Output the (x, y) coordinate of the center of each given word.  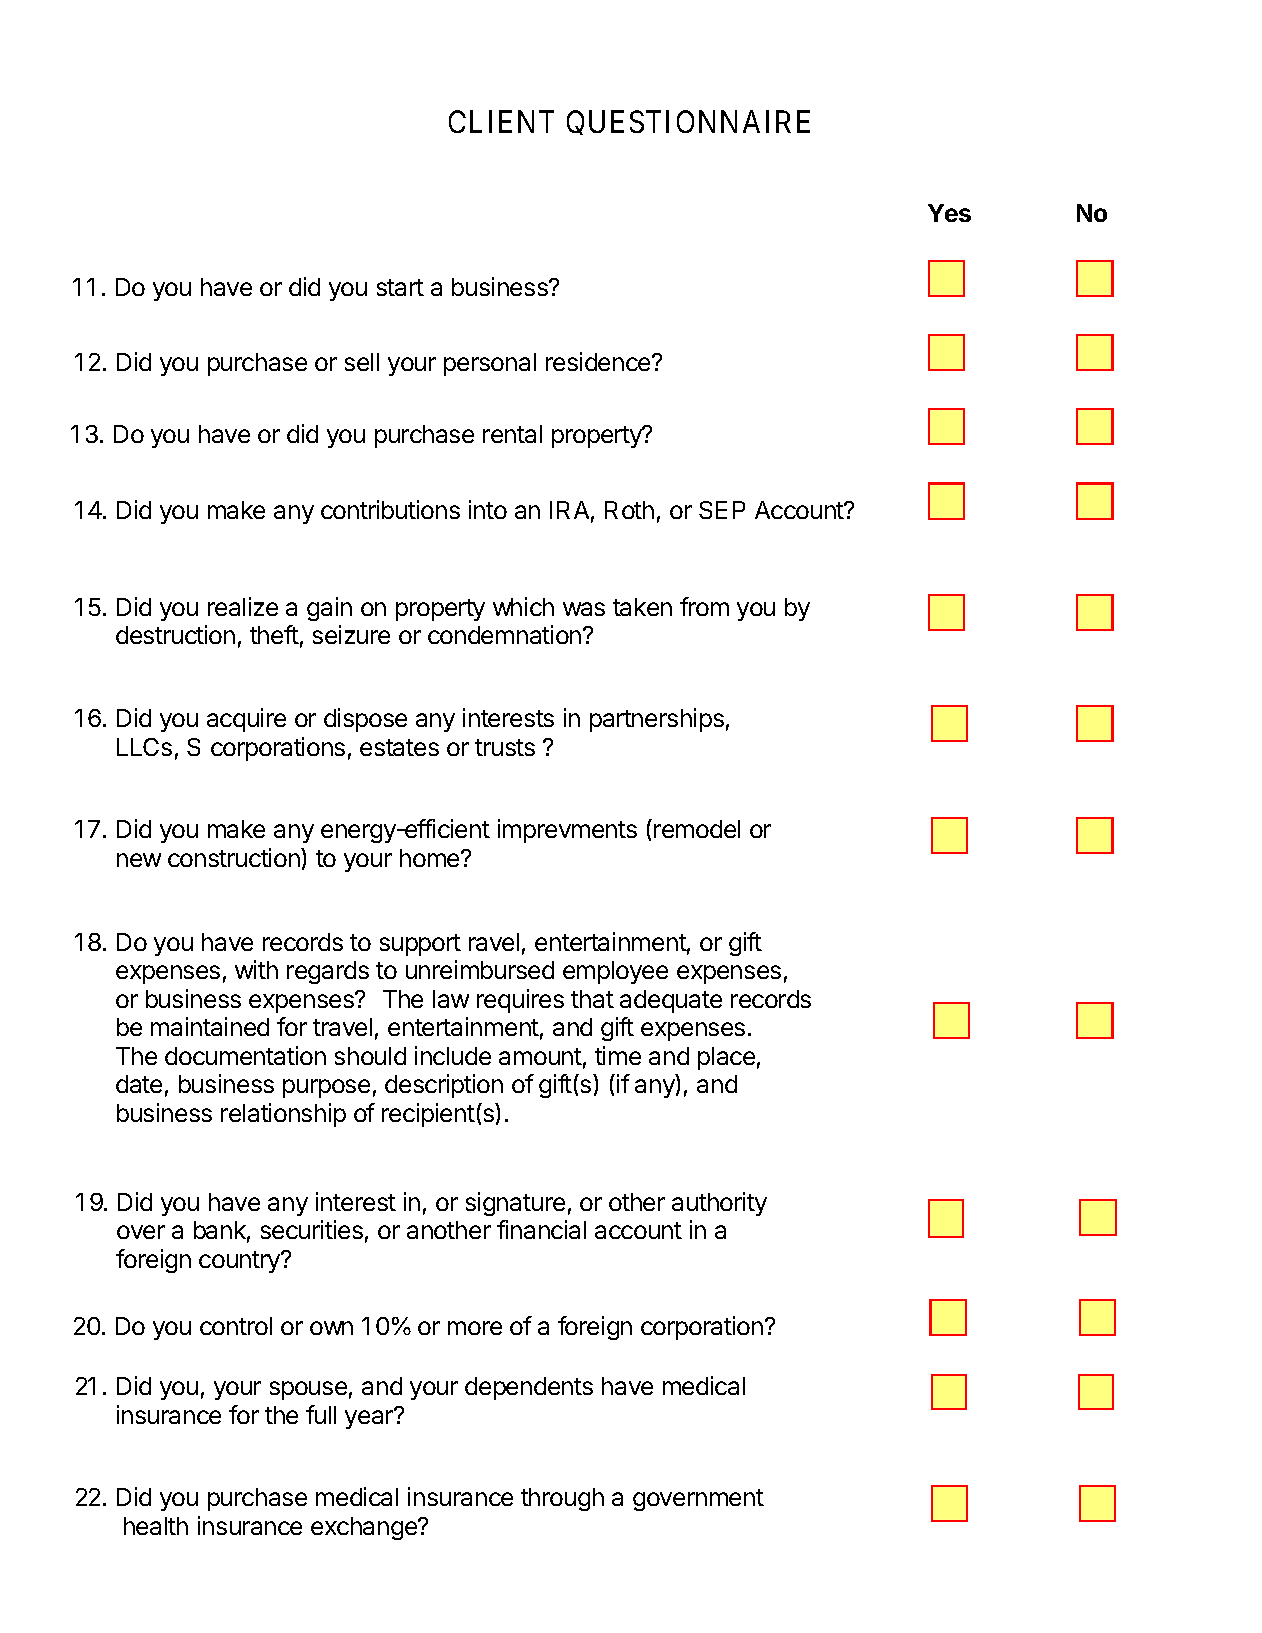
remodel (697, 829)
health (156, 1526)
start (400, 287)
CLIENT (501, 121)
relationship (283, 1115)
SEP (722, 510)
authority (719, 1204)
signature (515, 1204)
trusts (505, 747)
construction (235, 857)
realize (243, 606)
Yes (949, 213)
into (488, 509)
